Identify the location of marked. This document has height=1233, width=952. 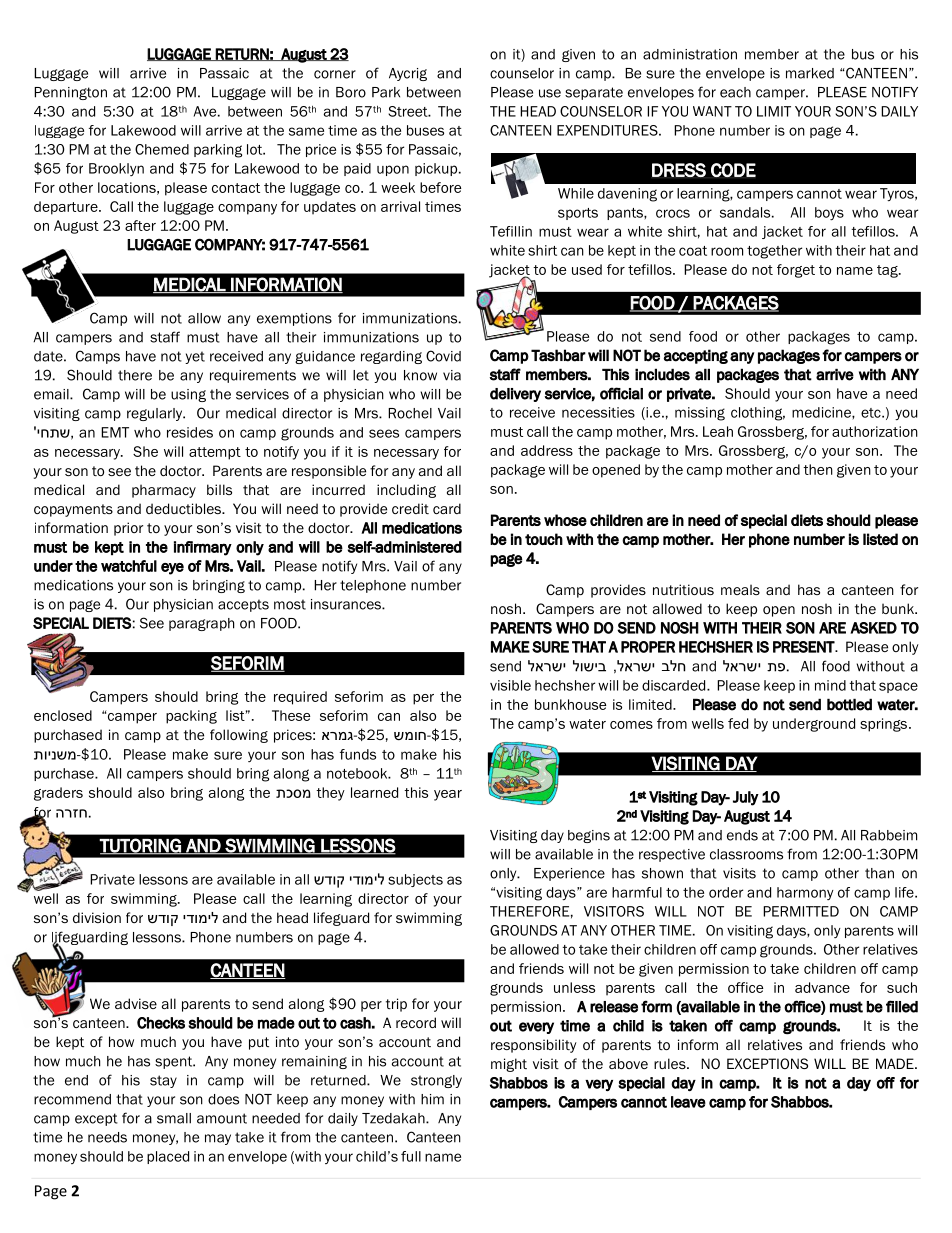
(810, 73).
